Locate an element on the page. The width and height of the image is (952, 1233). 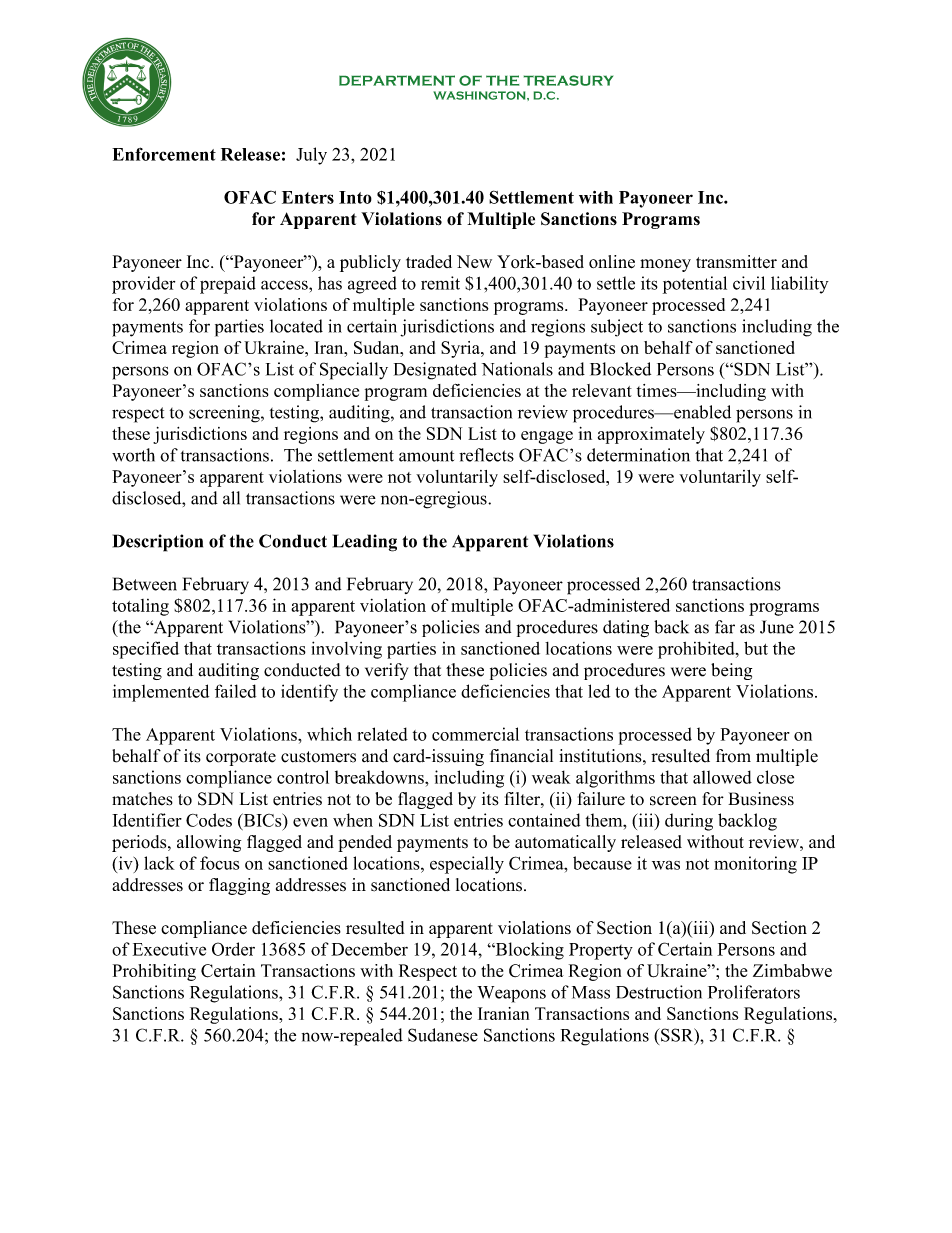
Enforcement is located at coordinates (164, 154).
